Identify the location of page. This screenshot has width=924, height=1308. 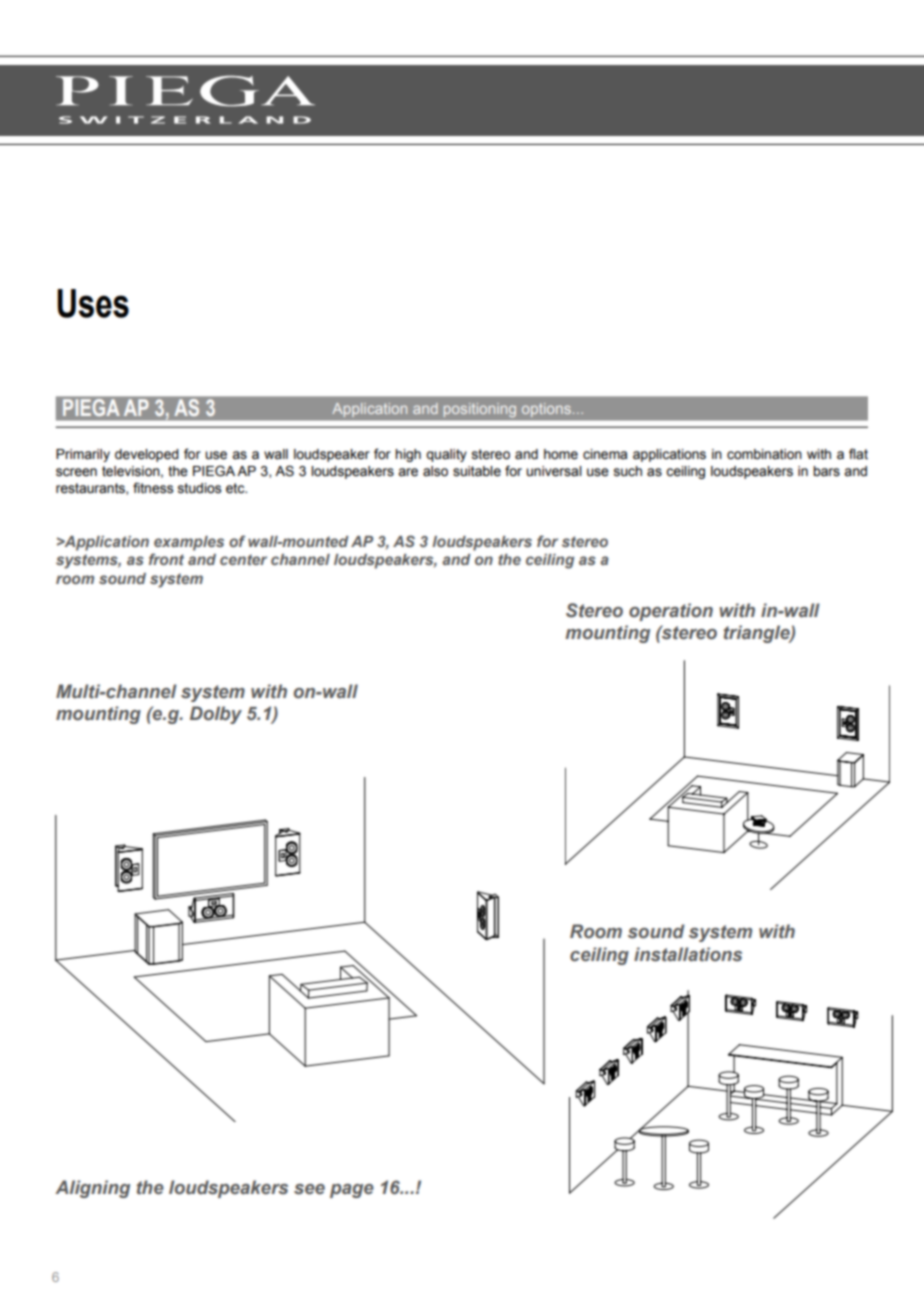
(352, 1191).
